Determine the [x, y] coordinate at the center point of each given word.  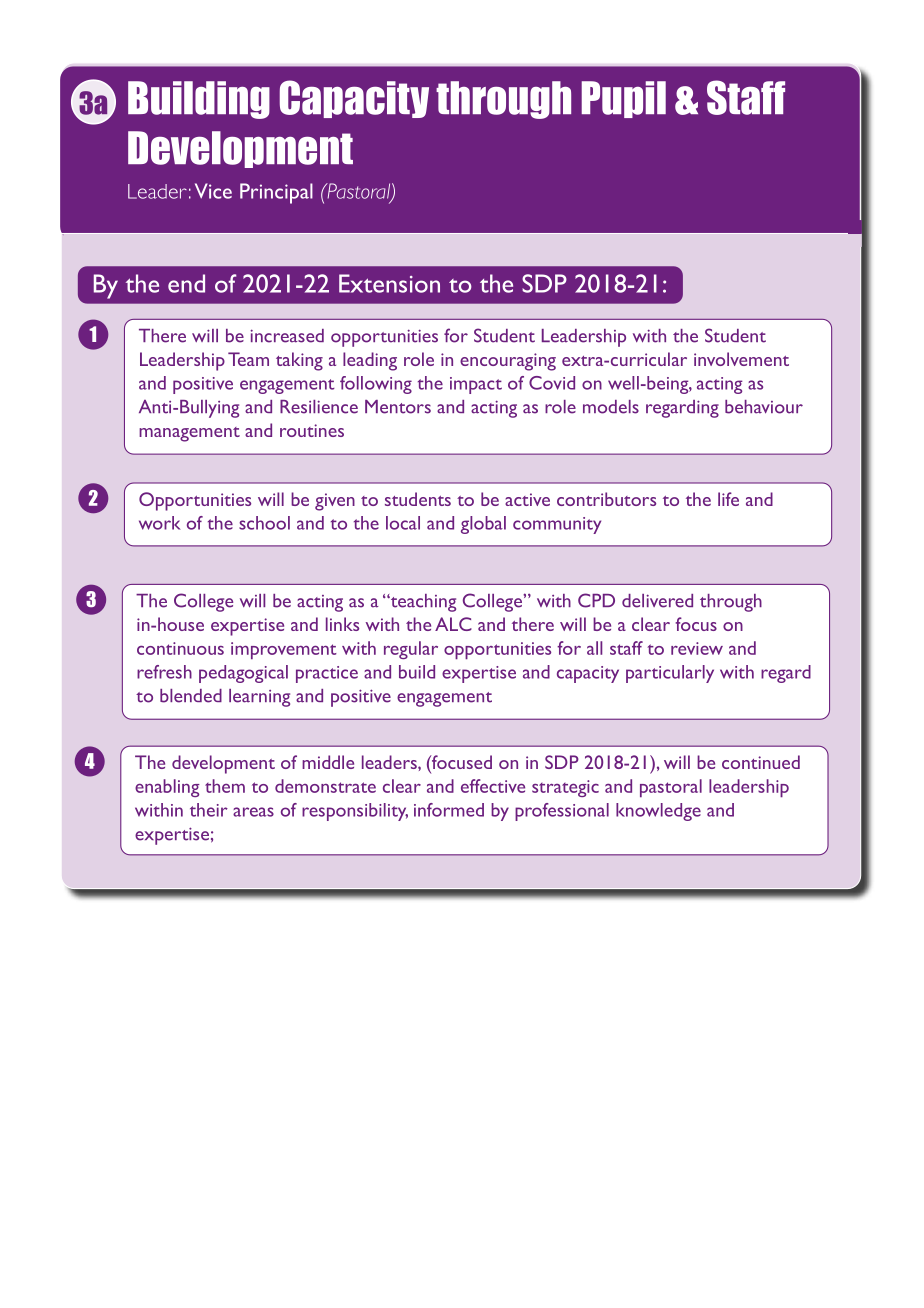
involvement [741, 359]
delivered [657, 601]
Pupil [623, 99]
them [225, 786]
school [264, 523]
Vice [213, 191]
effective [493, 786]
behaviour [764, 407]
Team [248, 359]
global [483, 525]
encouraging [508, 362]
